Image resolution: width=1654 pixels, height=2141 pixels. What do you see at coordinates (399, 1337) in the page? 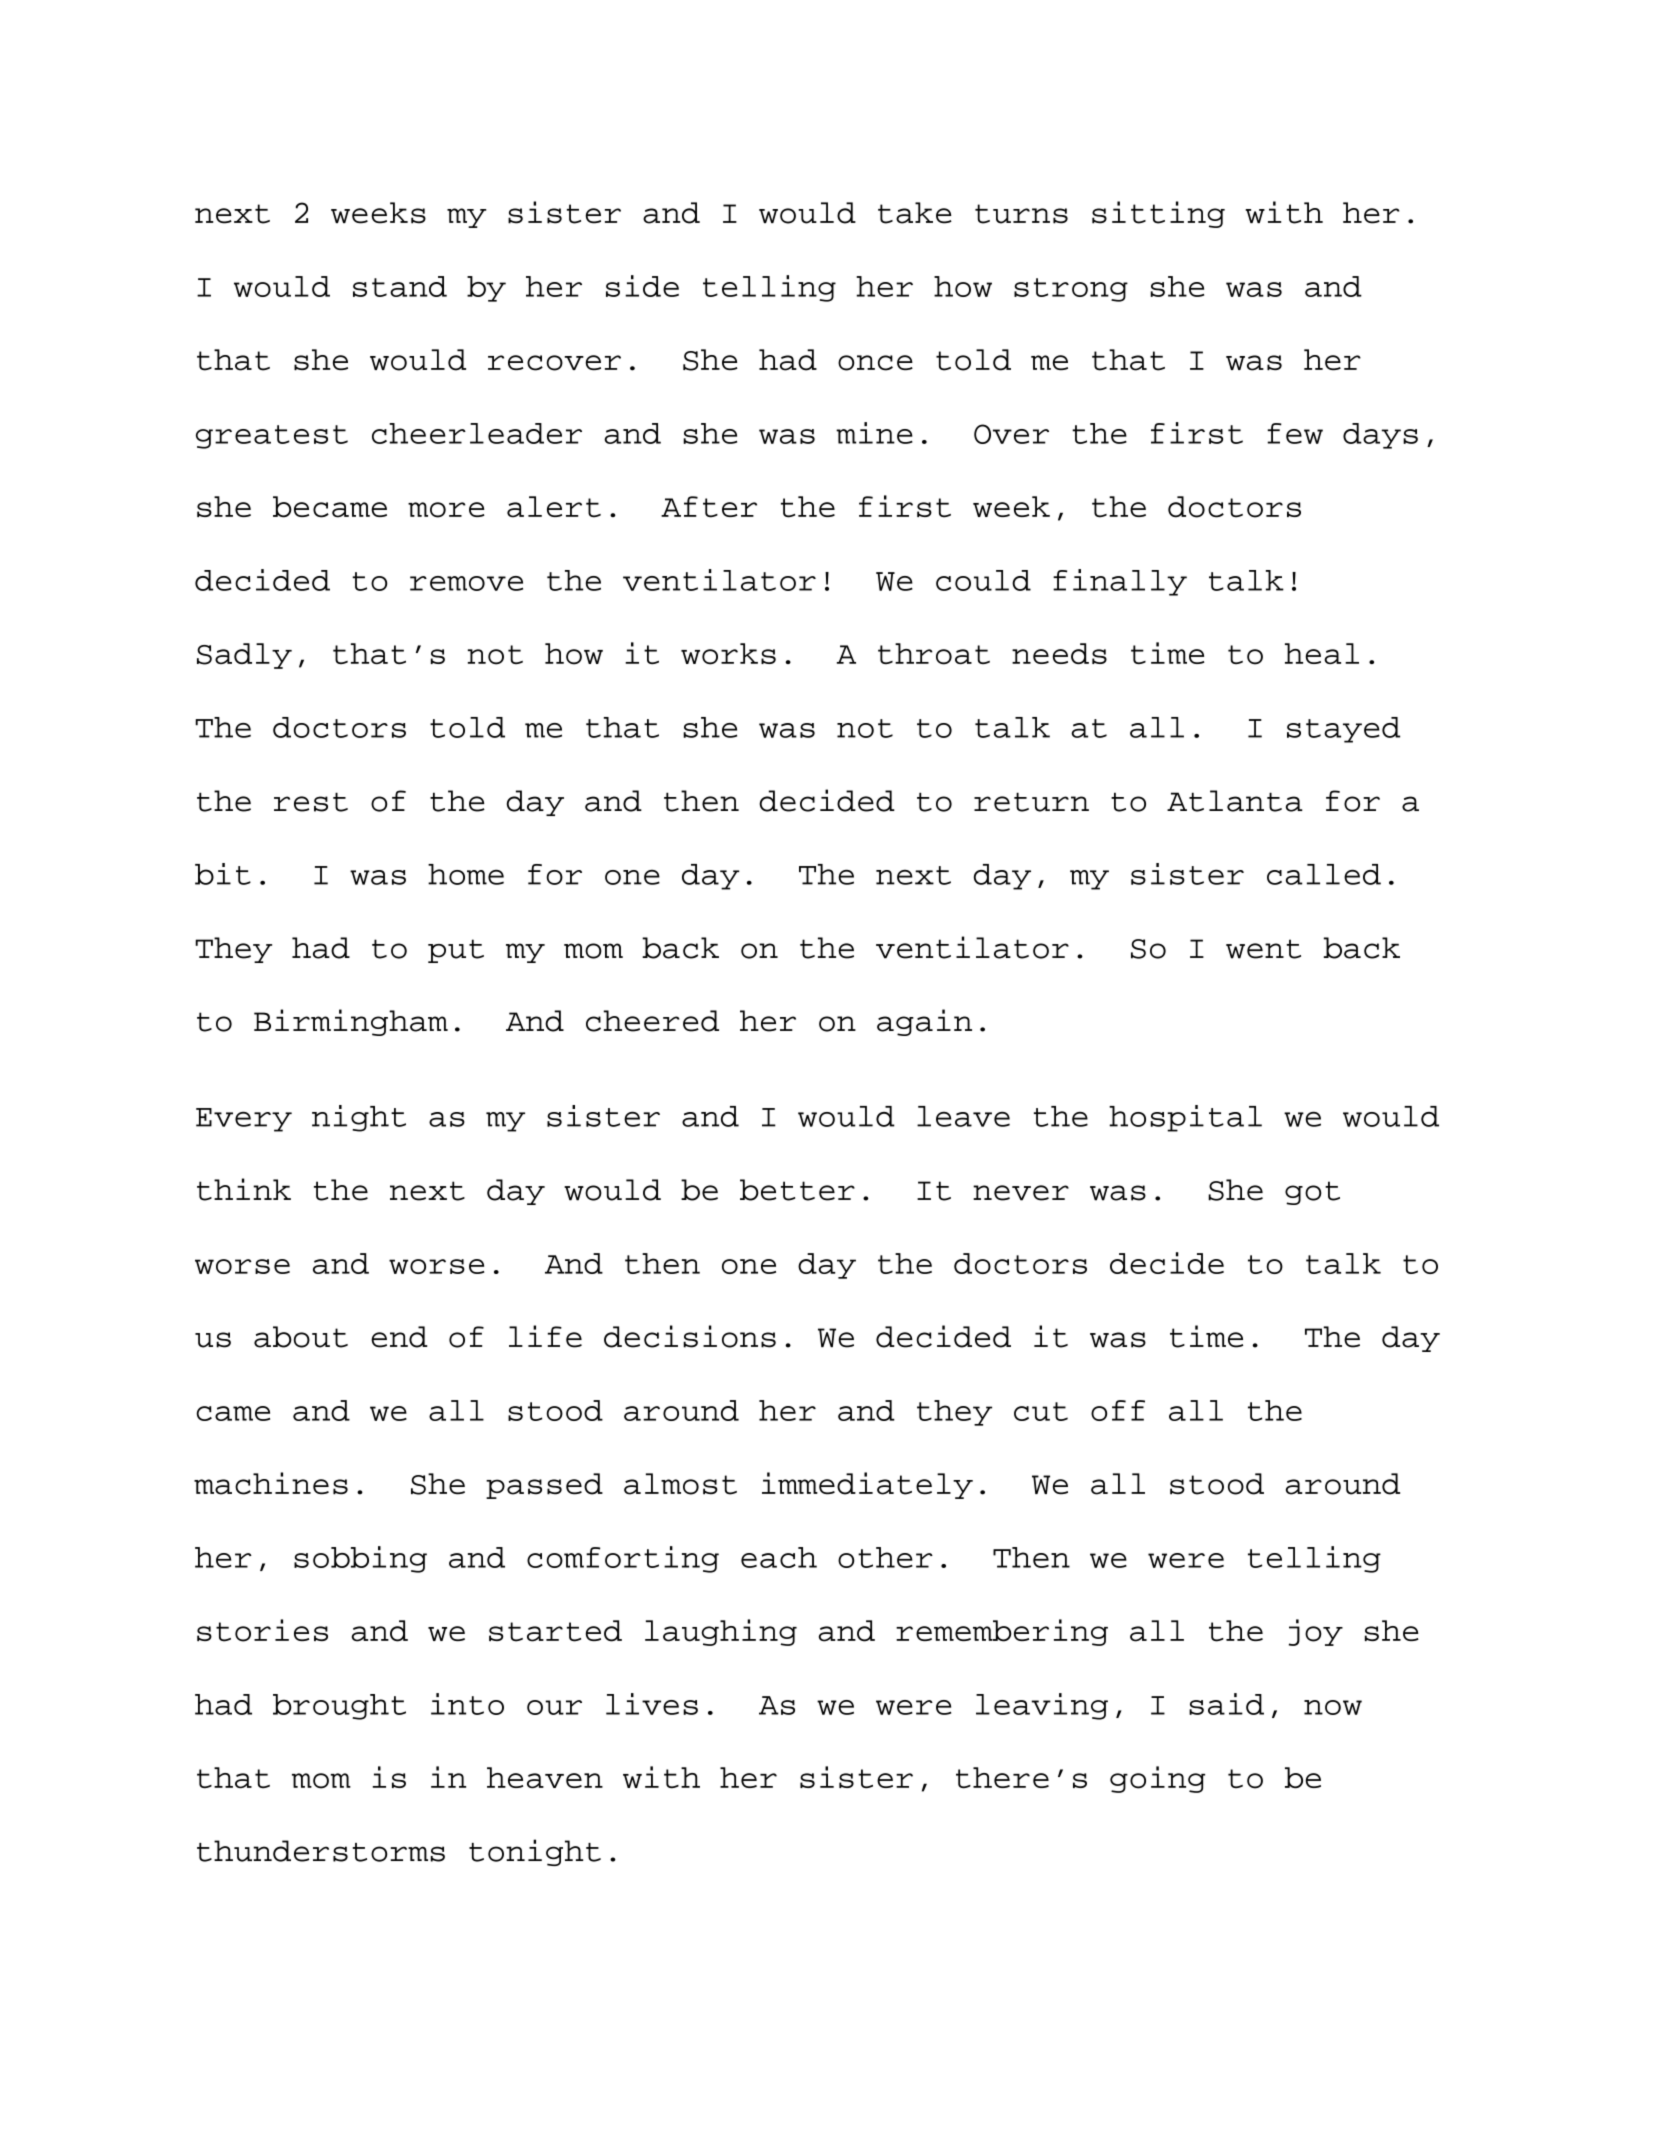
I see `end` at bounding box center [399, 1337].
